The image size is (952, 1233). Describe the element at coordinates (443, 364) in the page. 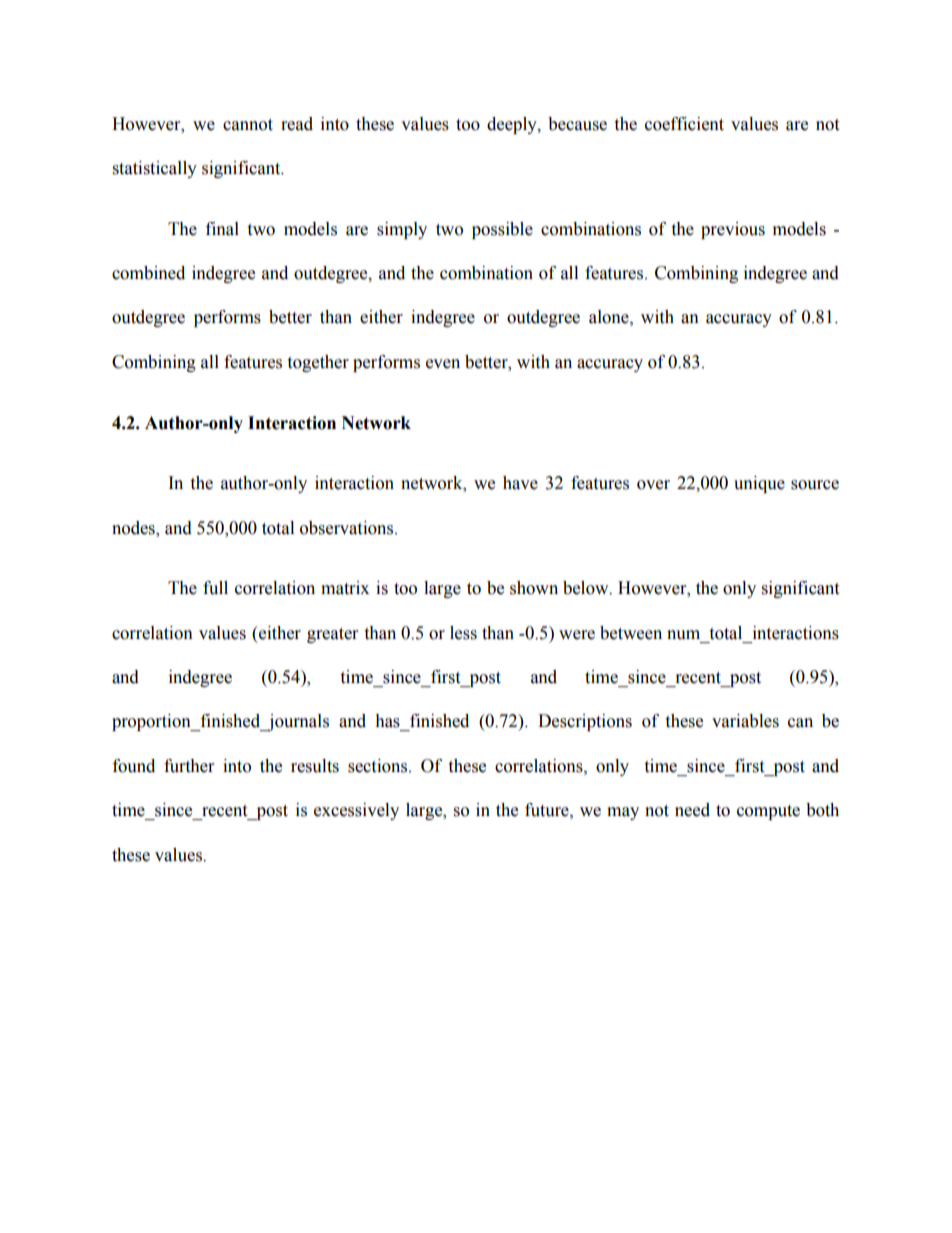

I see `even` at that location.
